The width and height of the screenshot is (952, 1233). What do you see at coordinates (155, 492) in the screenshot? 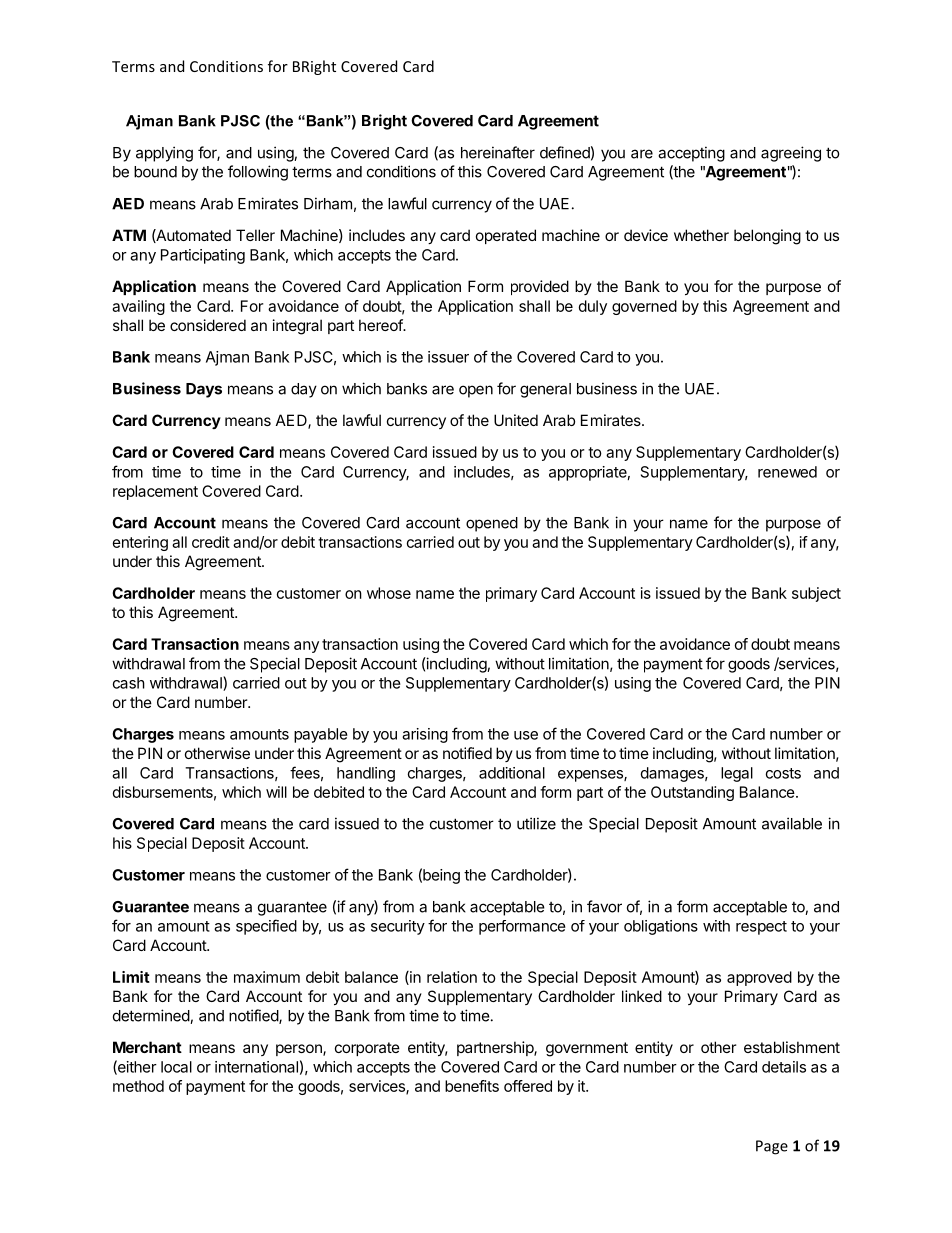
I see `replacement` at bounding box center [155, 492].
